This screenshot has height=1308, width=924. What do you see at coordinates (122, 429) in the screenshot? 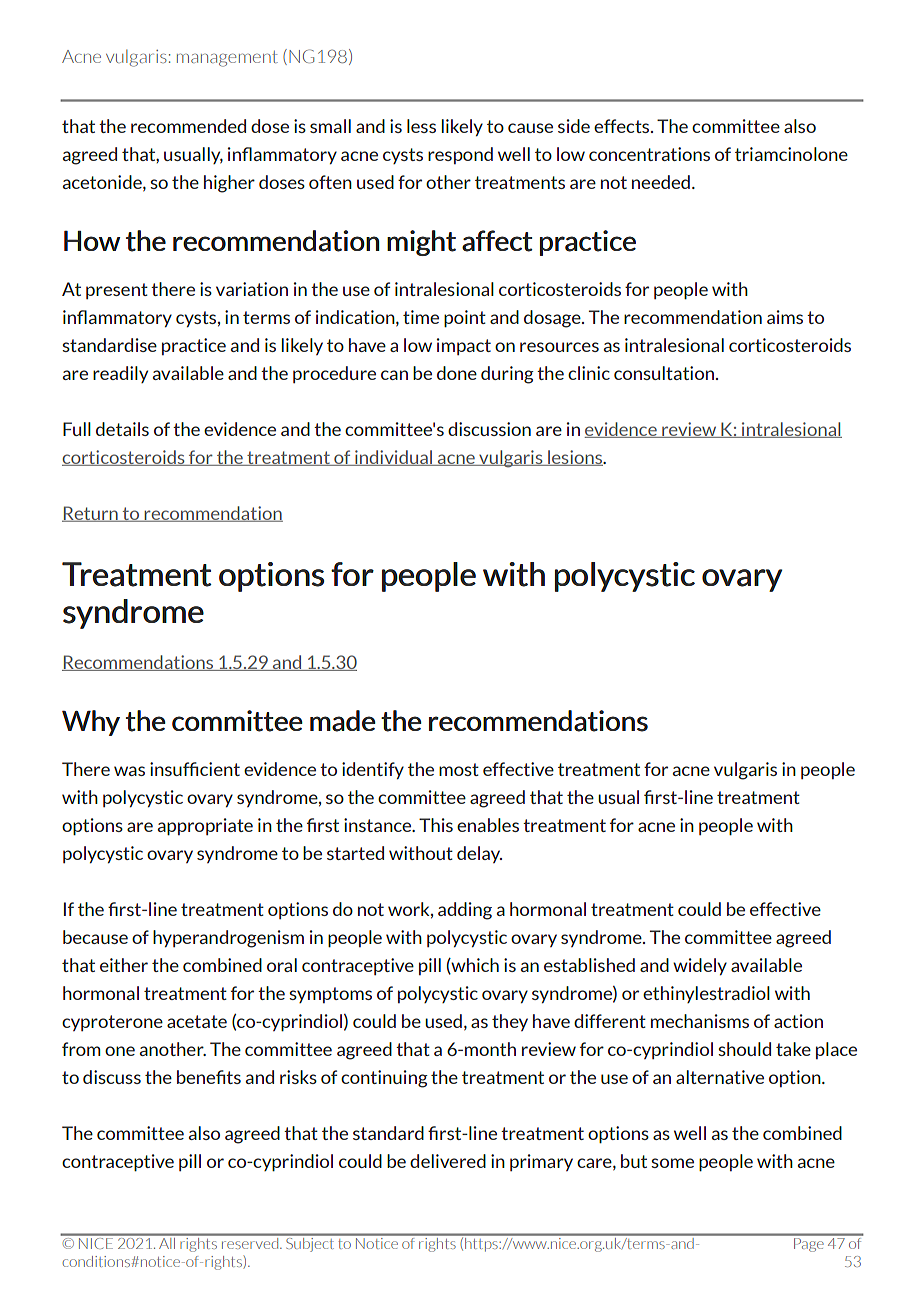
I see `details` at bounding box center [122, 429].
